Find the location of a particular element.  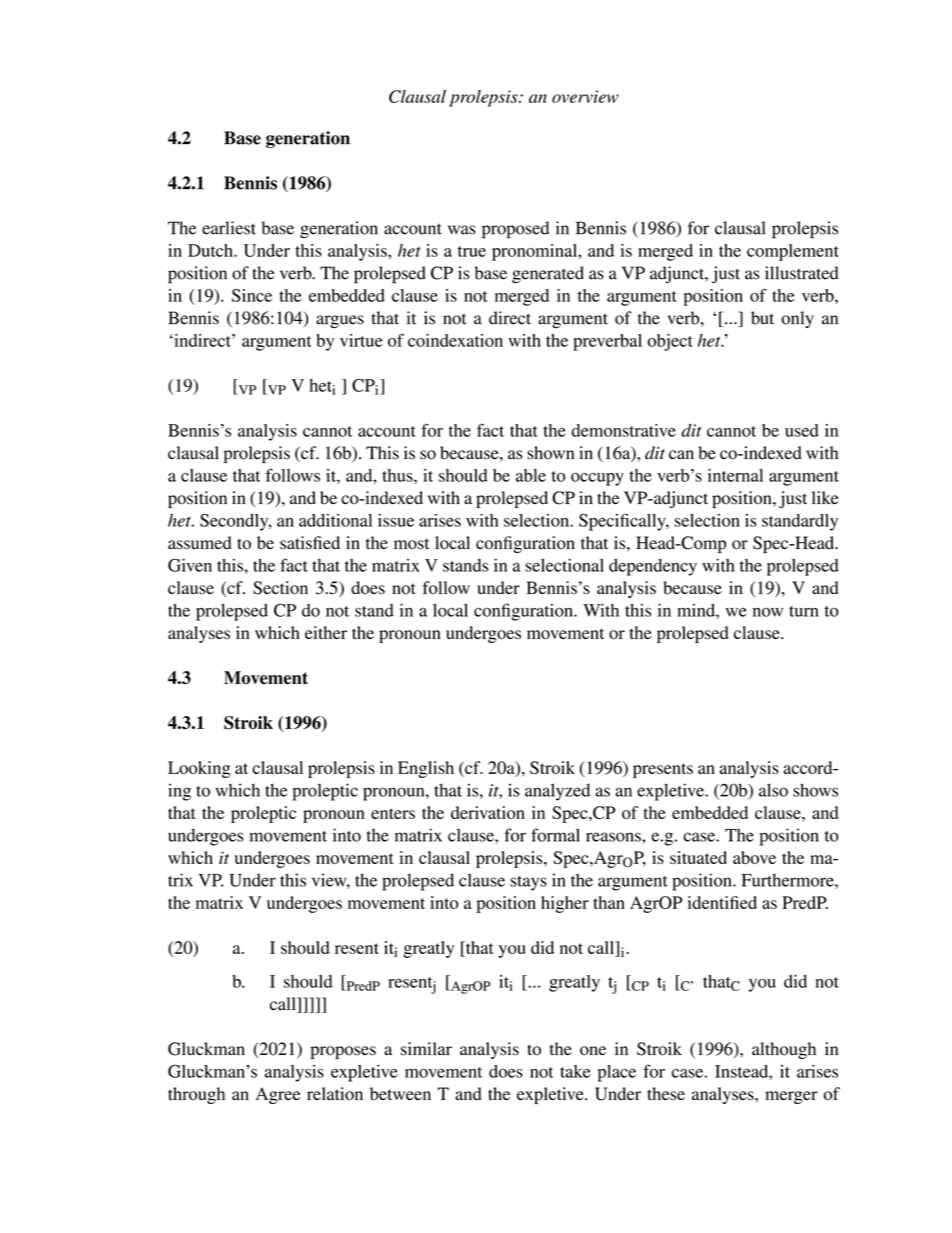

illustrated is located at coordinates (802, 273).
